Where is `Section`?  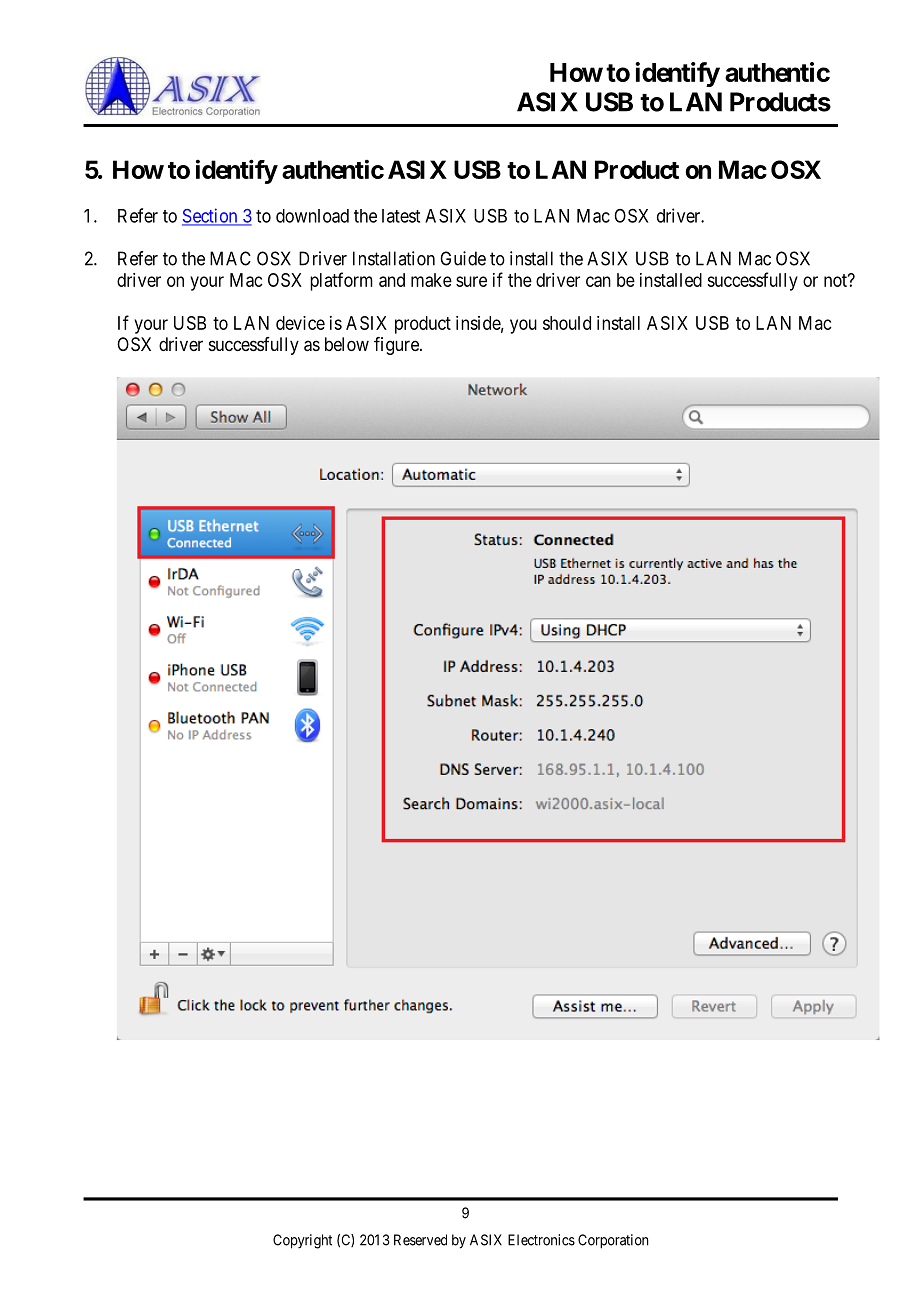 Section is located at coordinates (211, 216).
